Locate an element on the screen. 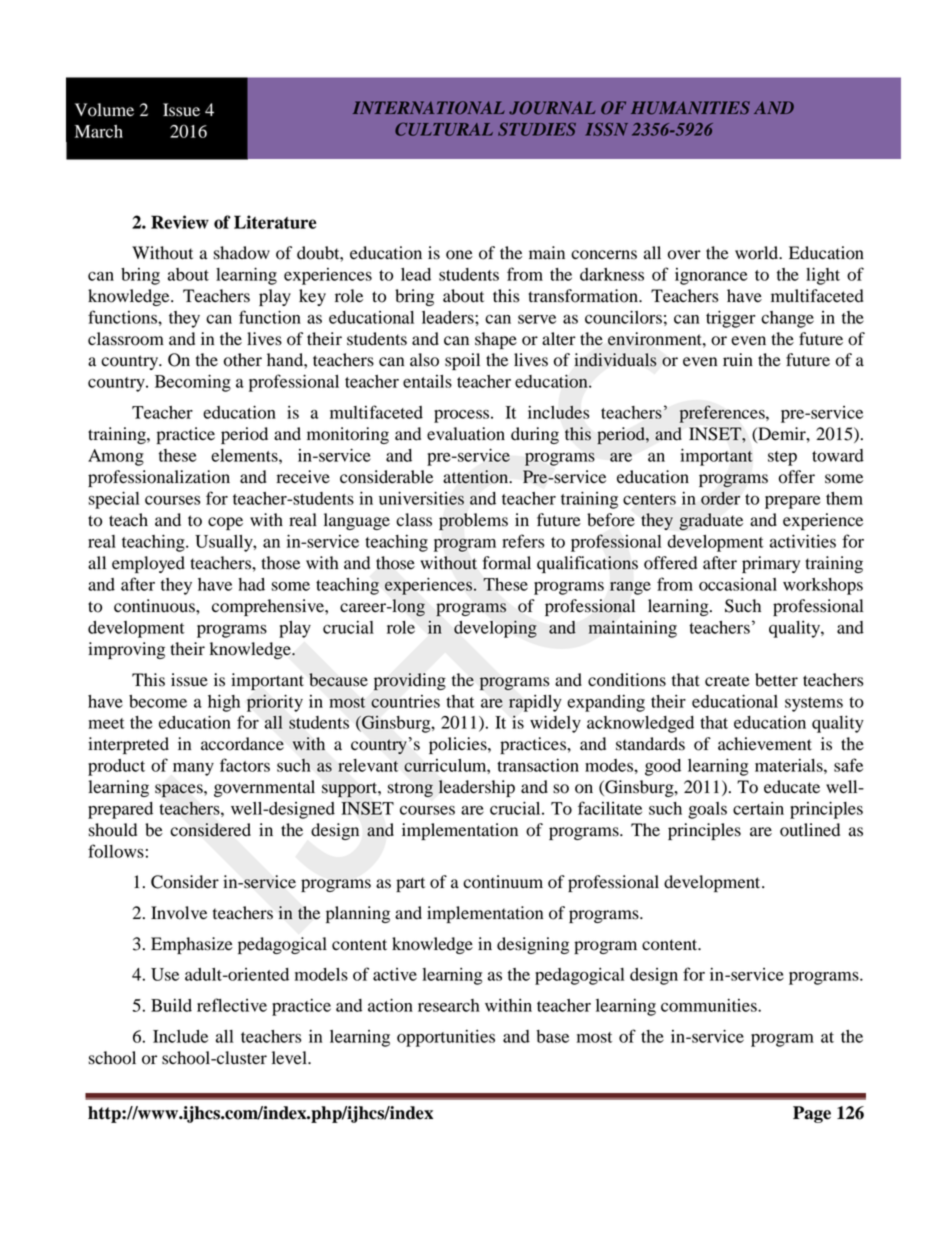  developing is located at coordinates (495, 629).
